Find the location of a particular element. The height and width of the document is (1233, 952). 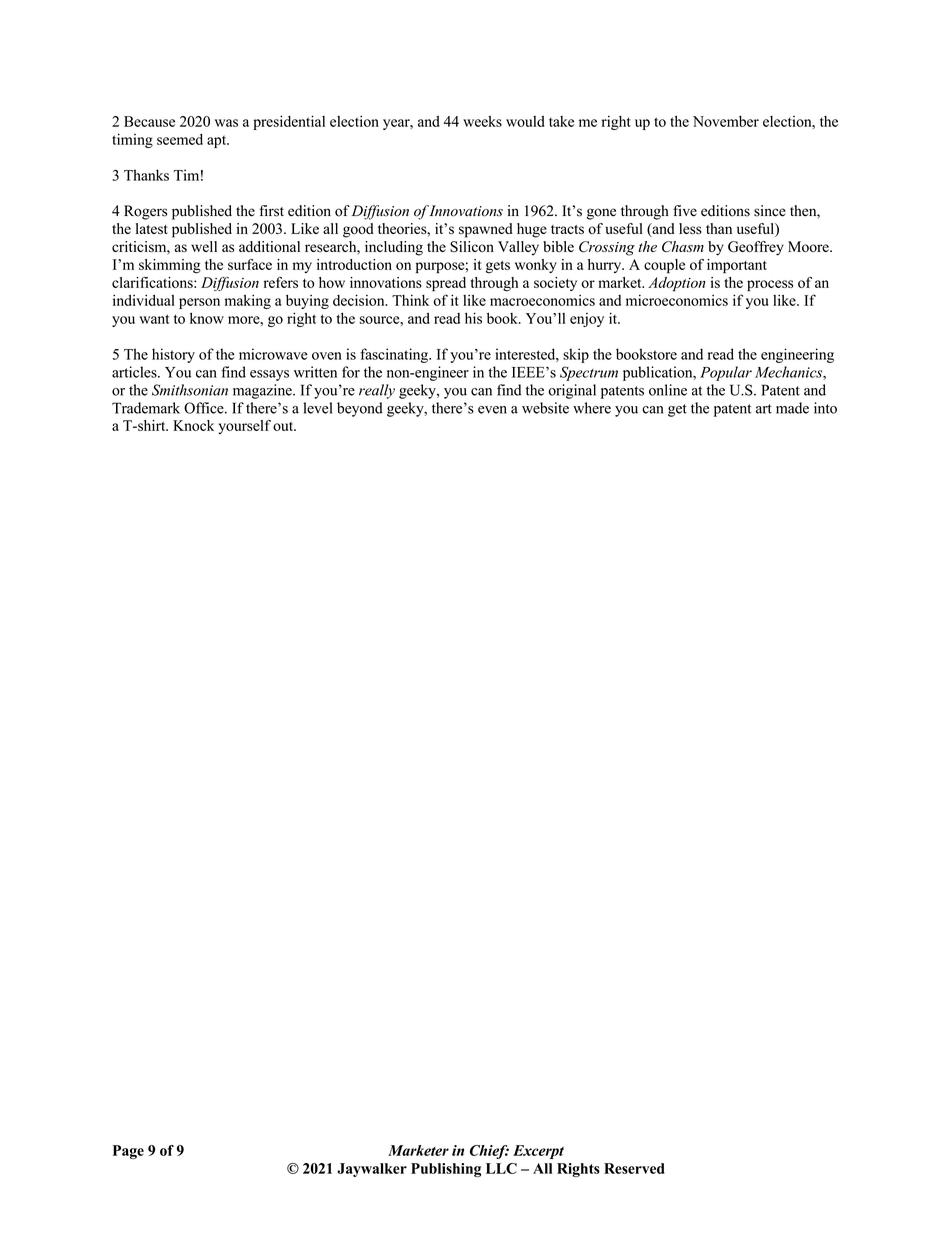

Reserved is located at coordinates (634, 1168).
